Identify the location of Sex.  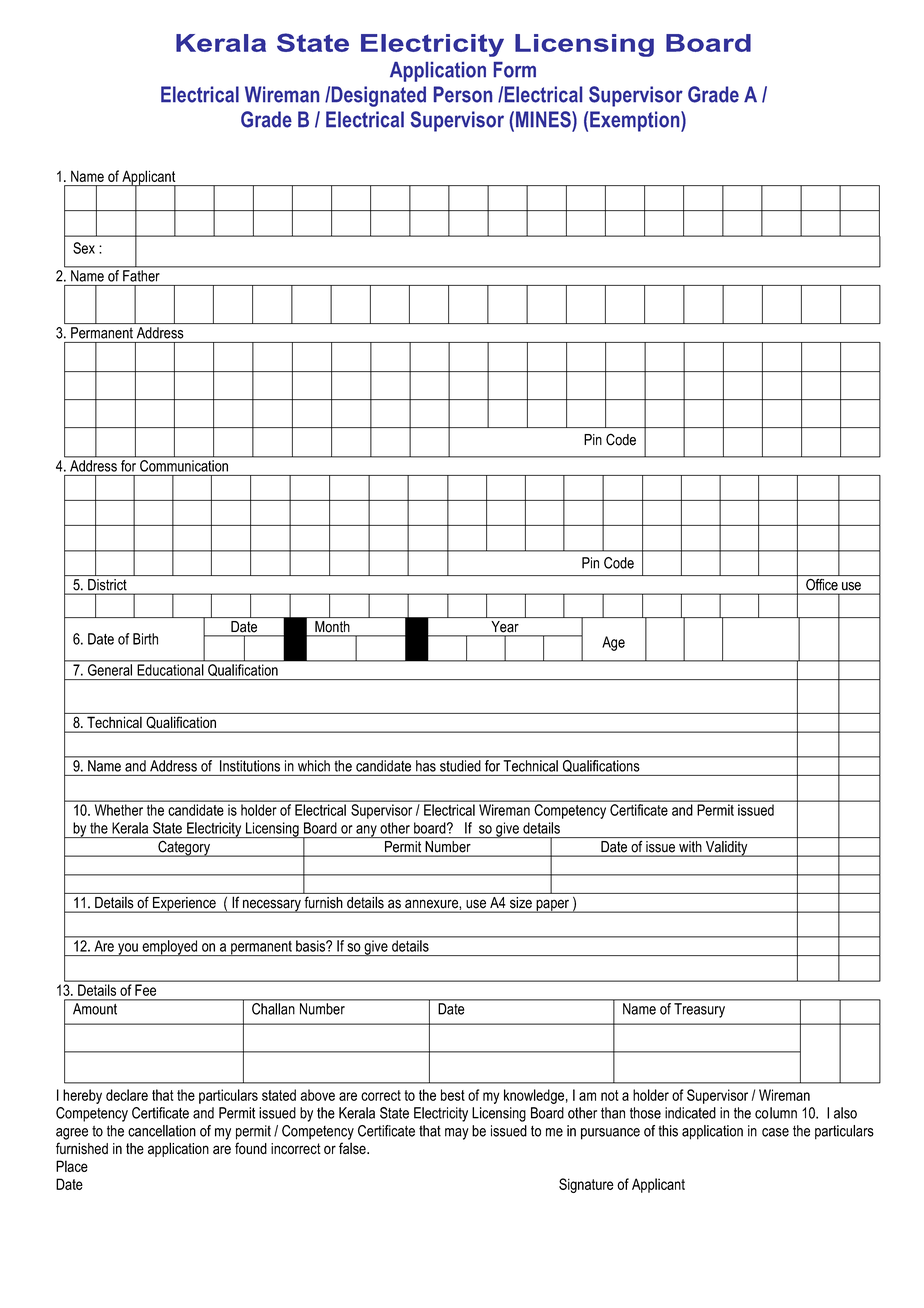
(84, 248).
